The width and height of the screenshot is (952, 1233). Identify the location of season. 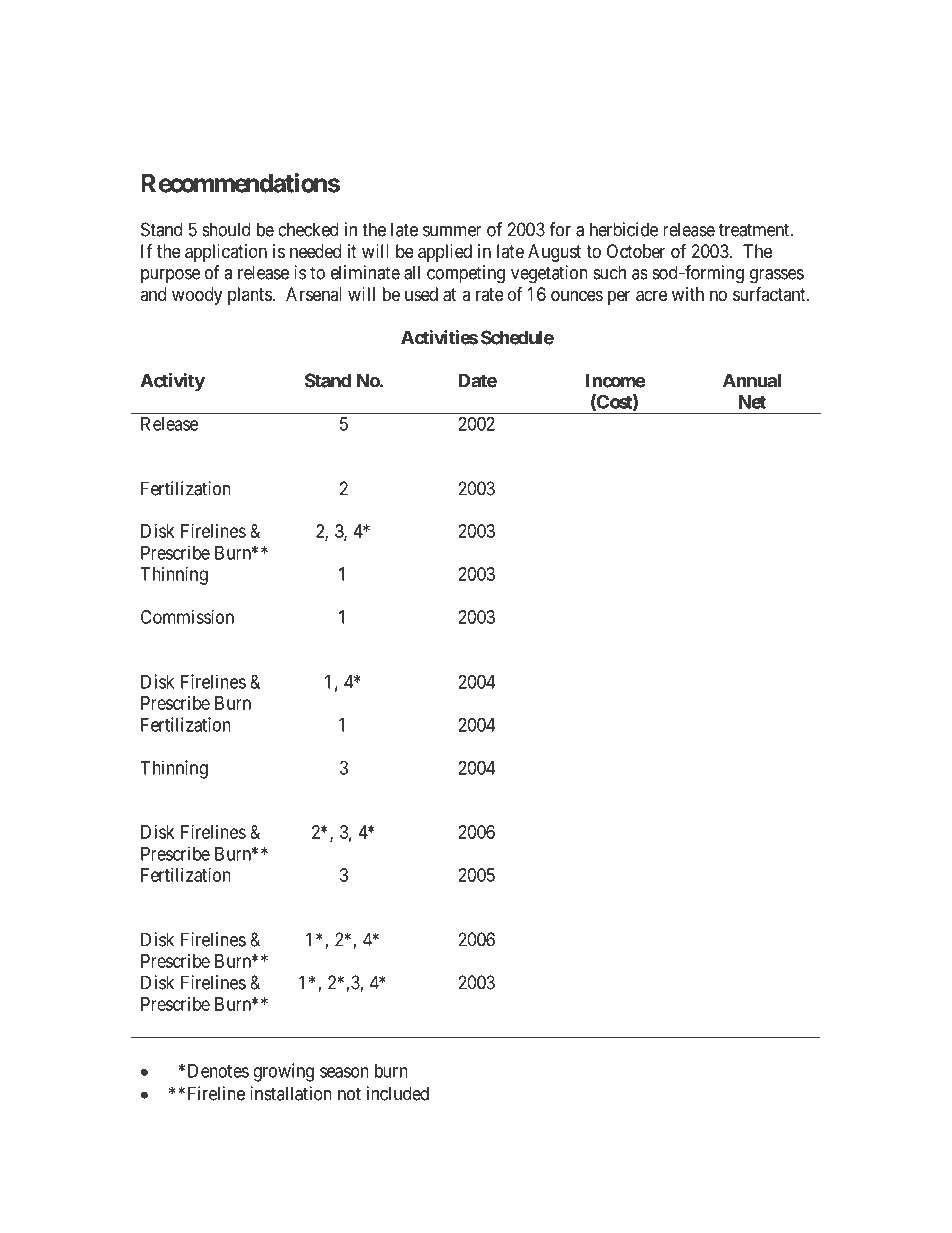
(344, 1072).
